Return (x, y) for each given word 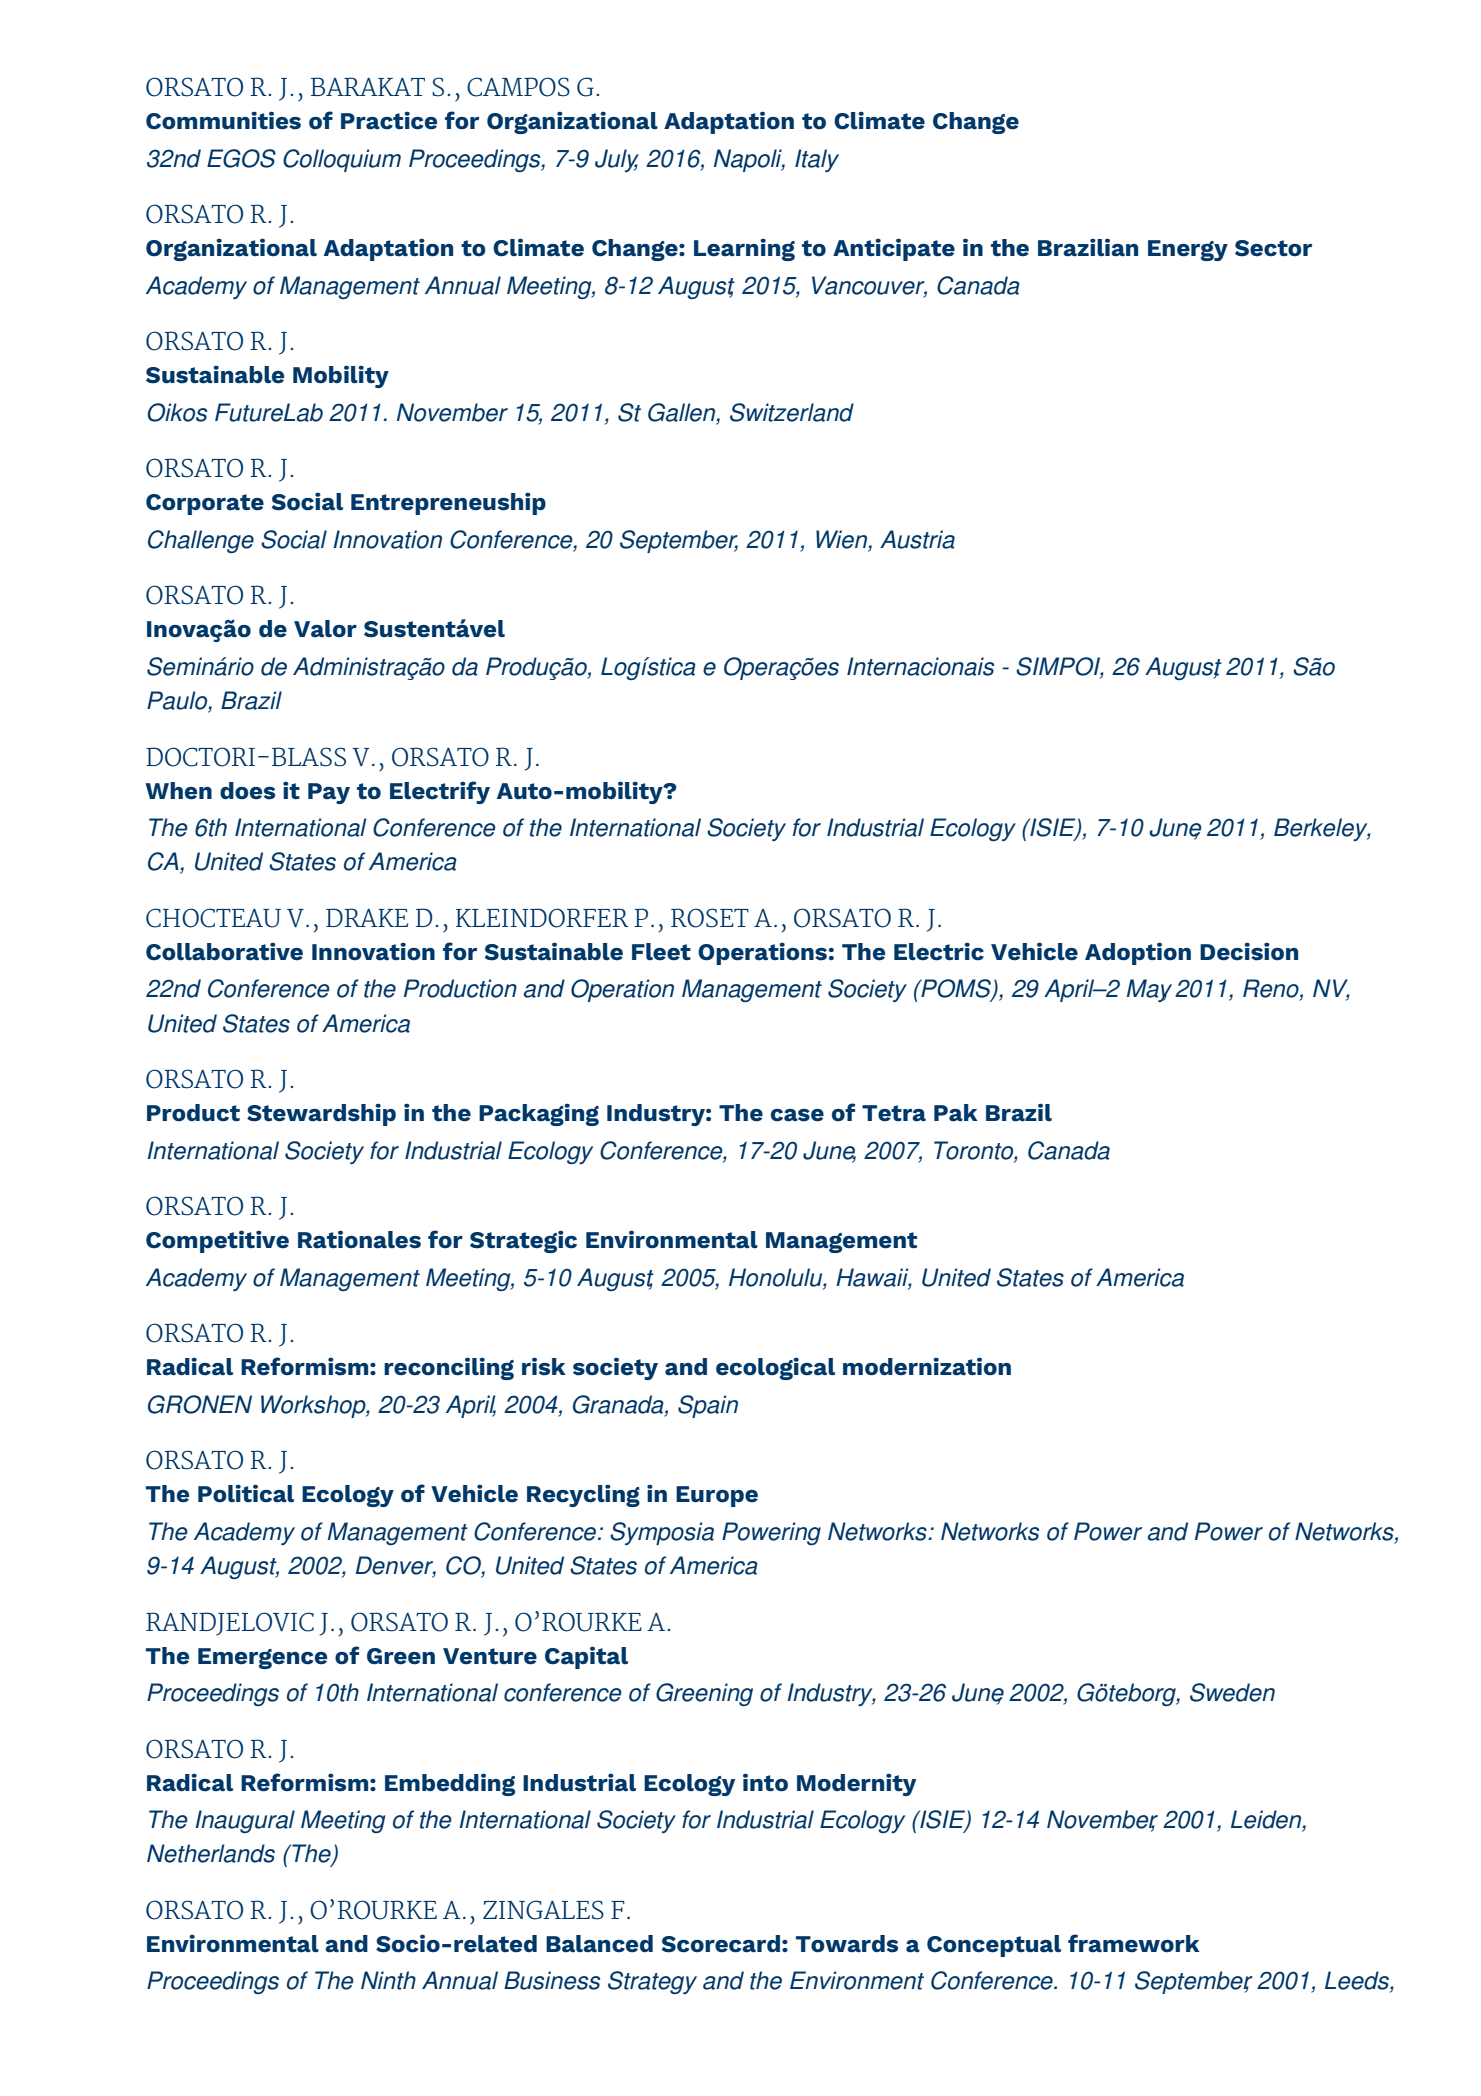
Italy (817, 160)
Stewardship (321, 1115)
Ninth (388, 1980)
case (797, 1115)
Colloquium (342, 160)
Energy (1188, 250)
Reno (1272, 989)
